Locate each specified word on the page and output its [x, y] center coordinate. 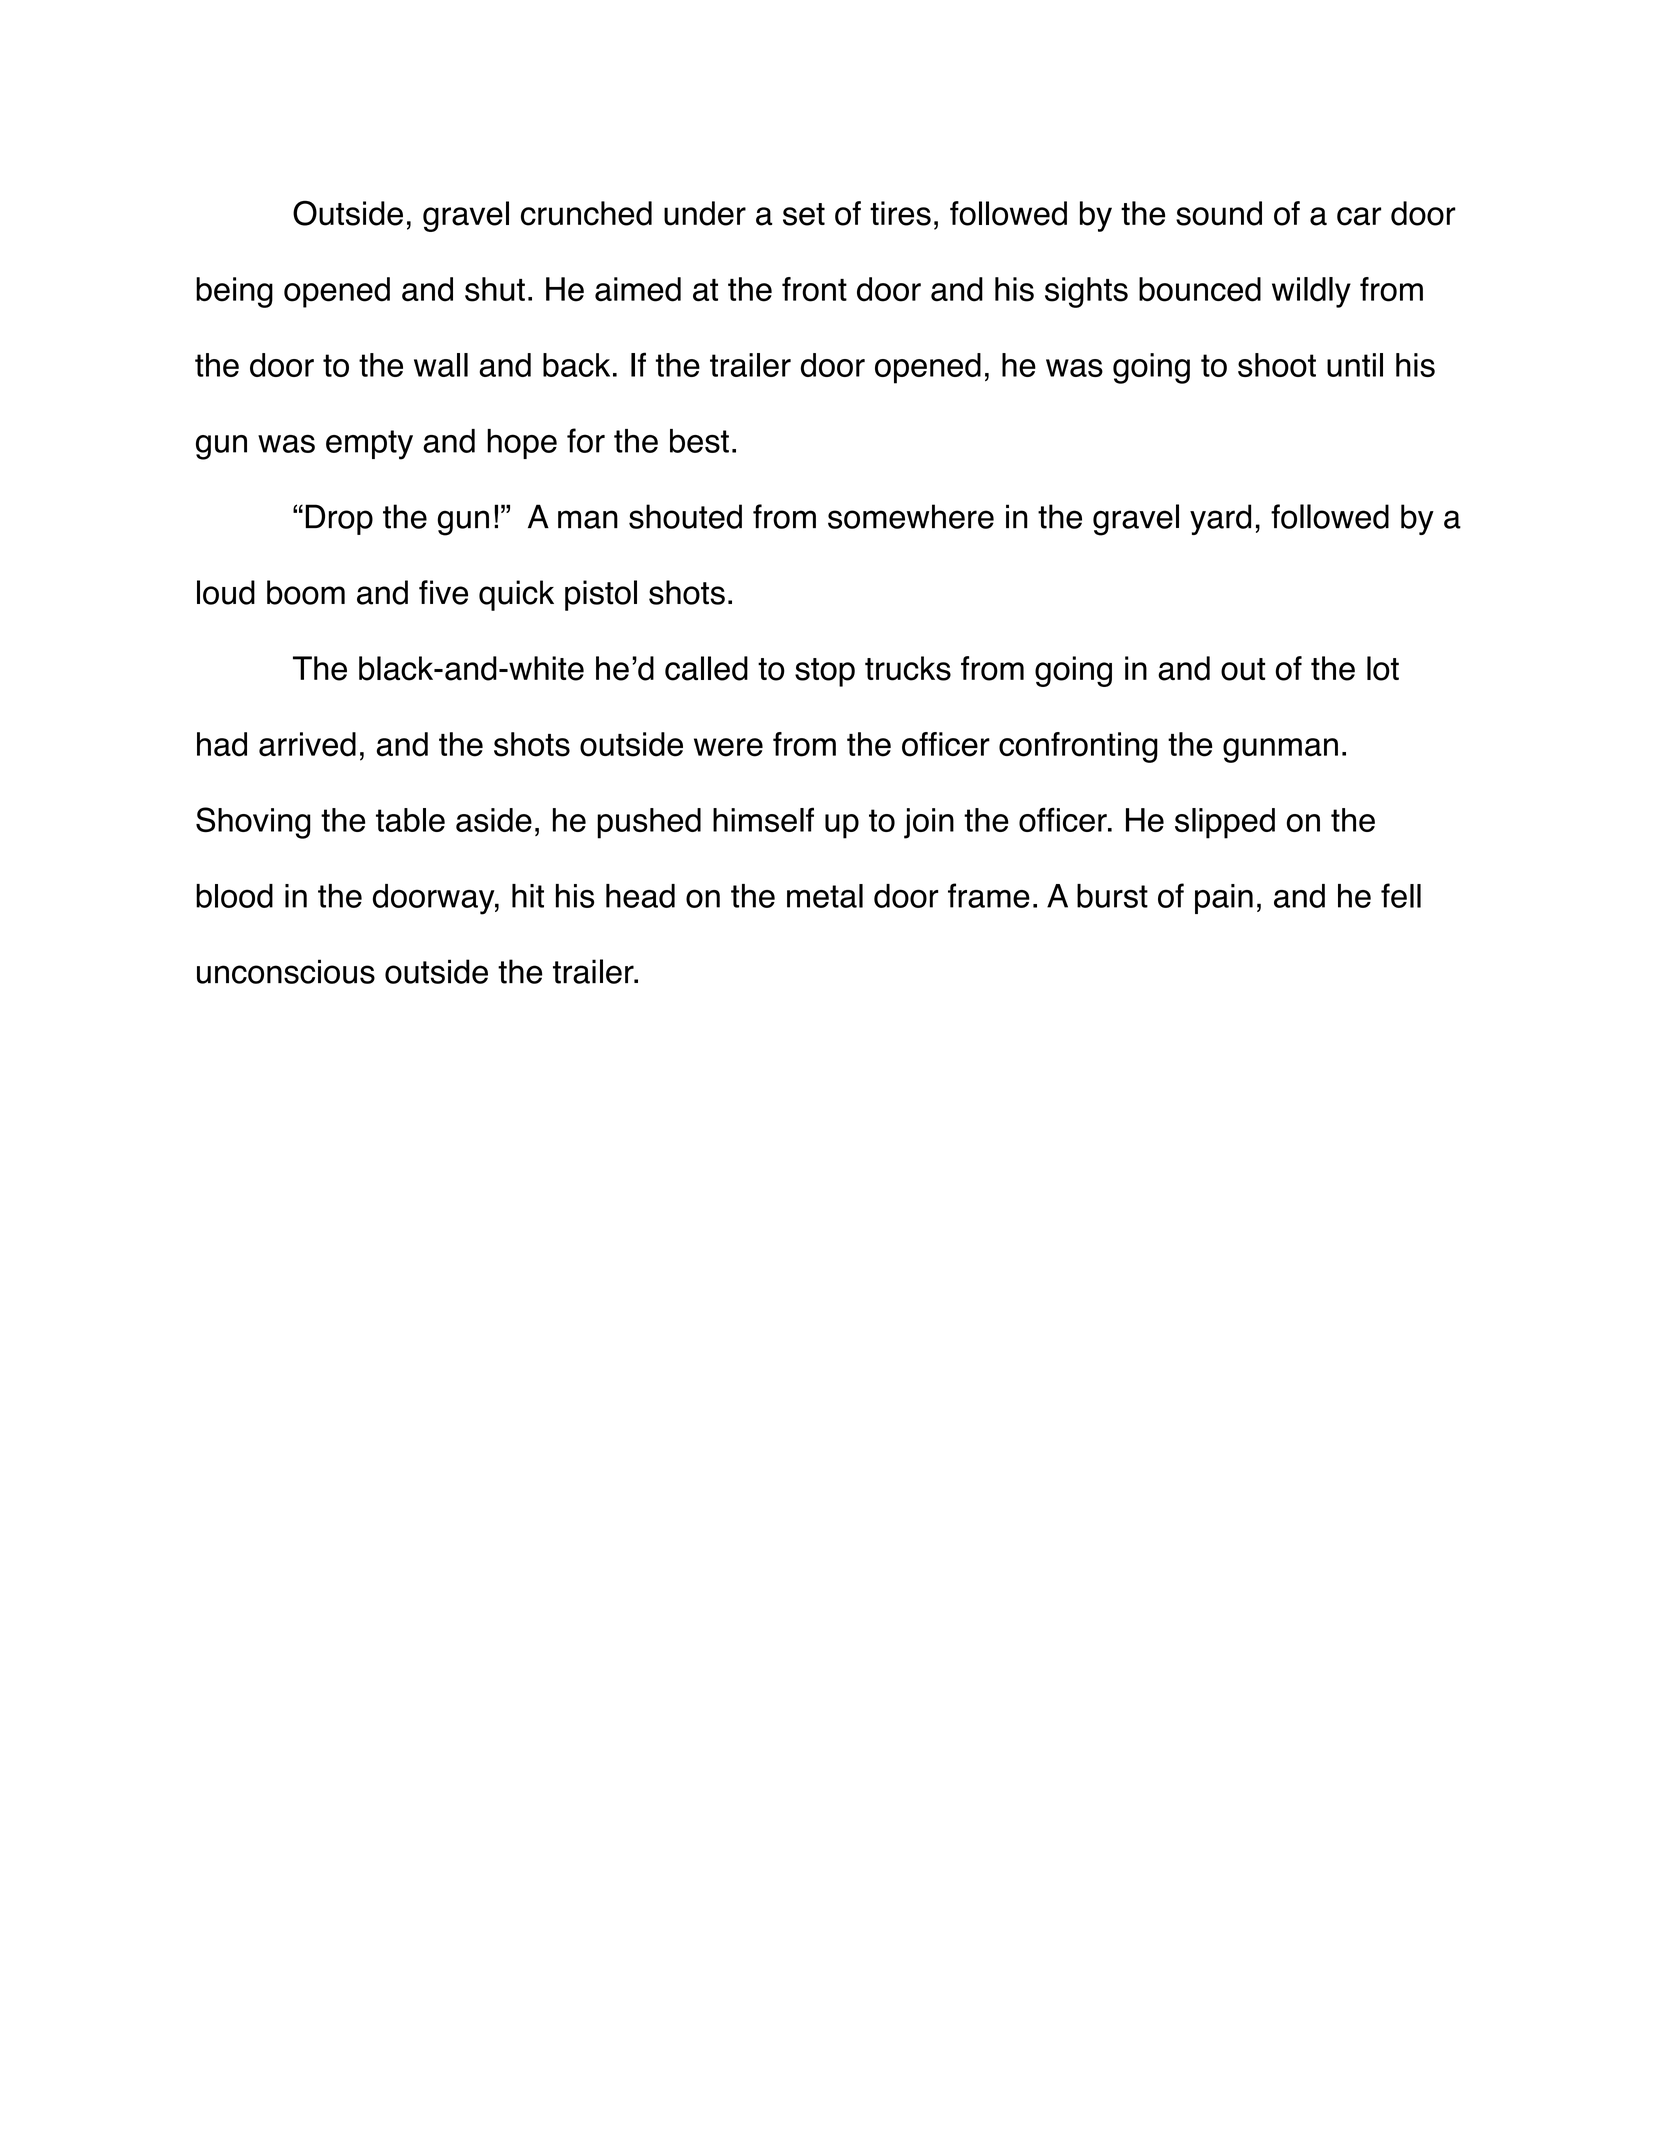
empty [369, 445]
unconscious [286, 971]
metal [825, 896]
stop [825, 672]
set [804, 214]
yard [1220, 519]
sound [1219, 213]
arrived [307, 744]
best [699, 441]
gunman [1280, 750]
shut [495, 289]
